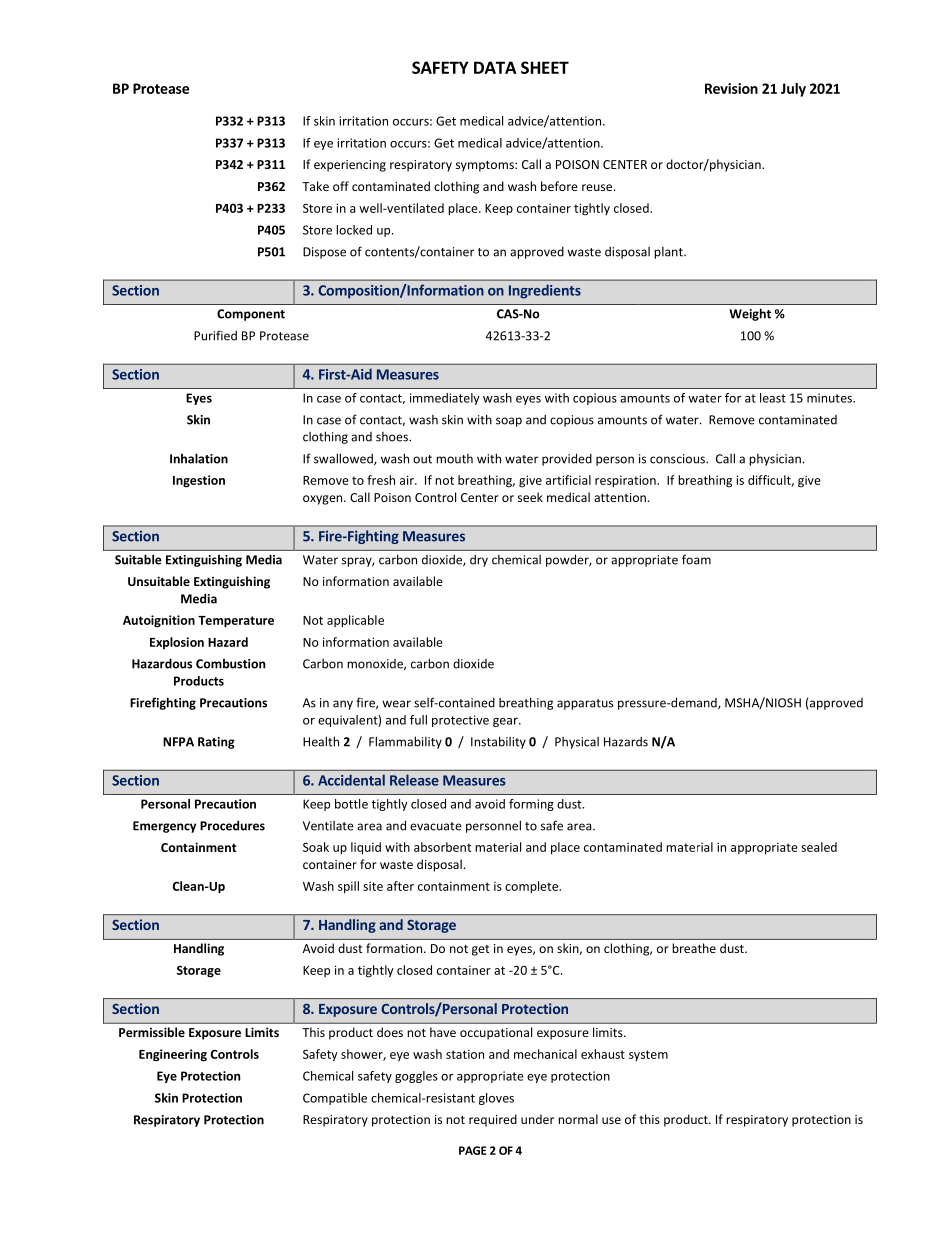 The width and height of the screenshot is (952, 1233). What do you see at coordinates (315, 186) in the screenshot?
I see `Take` at bounding box center [315, 186].
